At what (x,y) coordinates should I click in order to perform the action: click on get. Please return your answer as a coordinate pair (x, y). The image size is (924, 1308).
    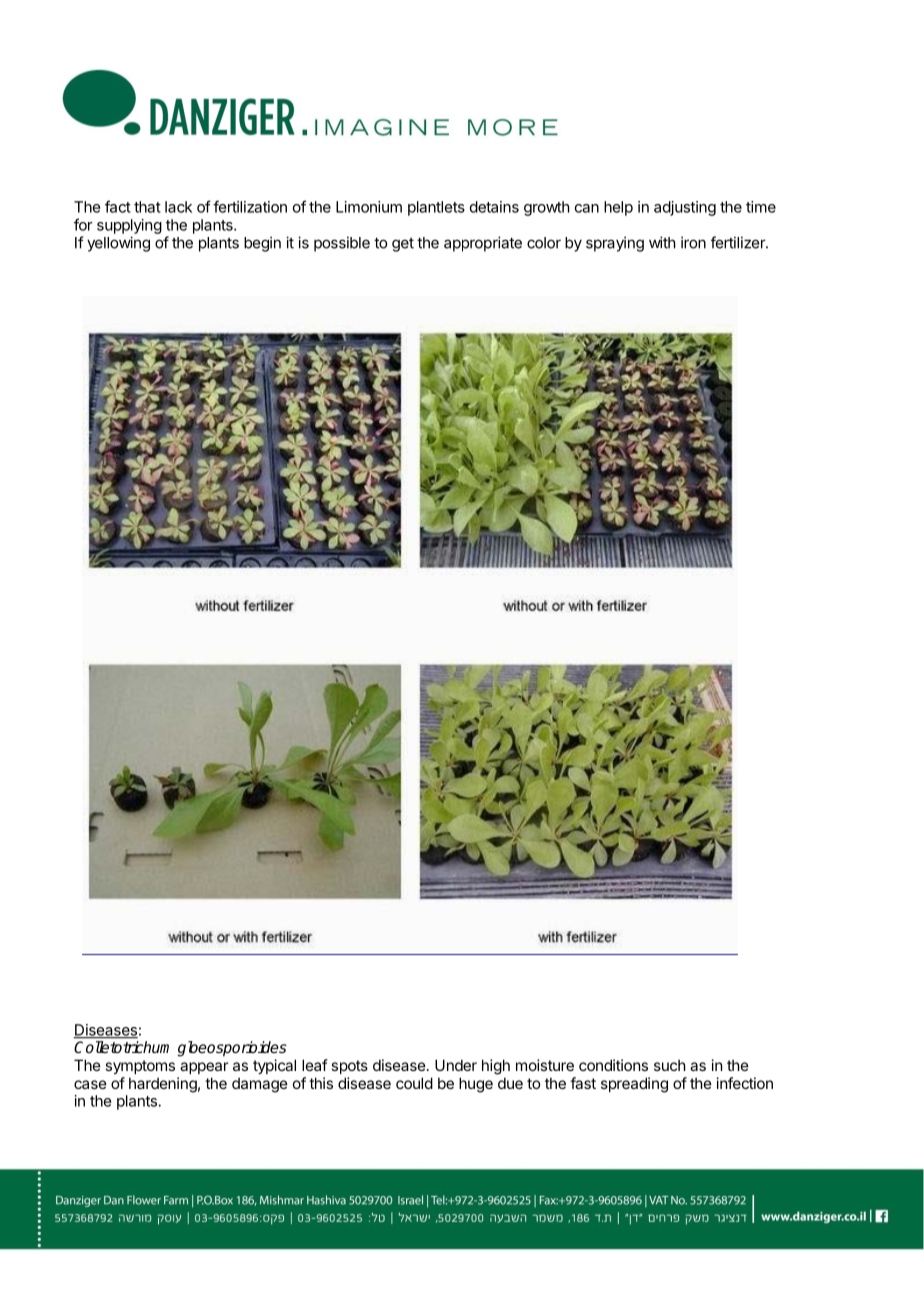
    Looking at the image, I should click on (403, 245).
